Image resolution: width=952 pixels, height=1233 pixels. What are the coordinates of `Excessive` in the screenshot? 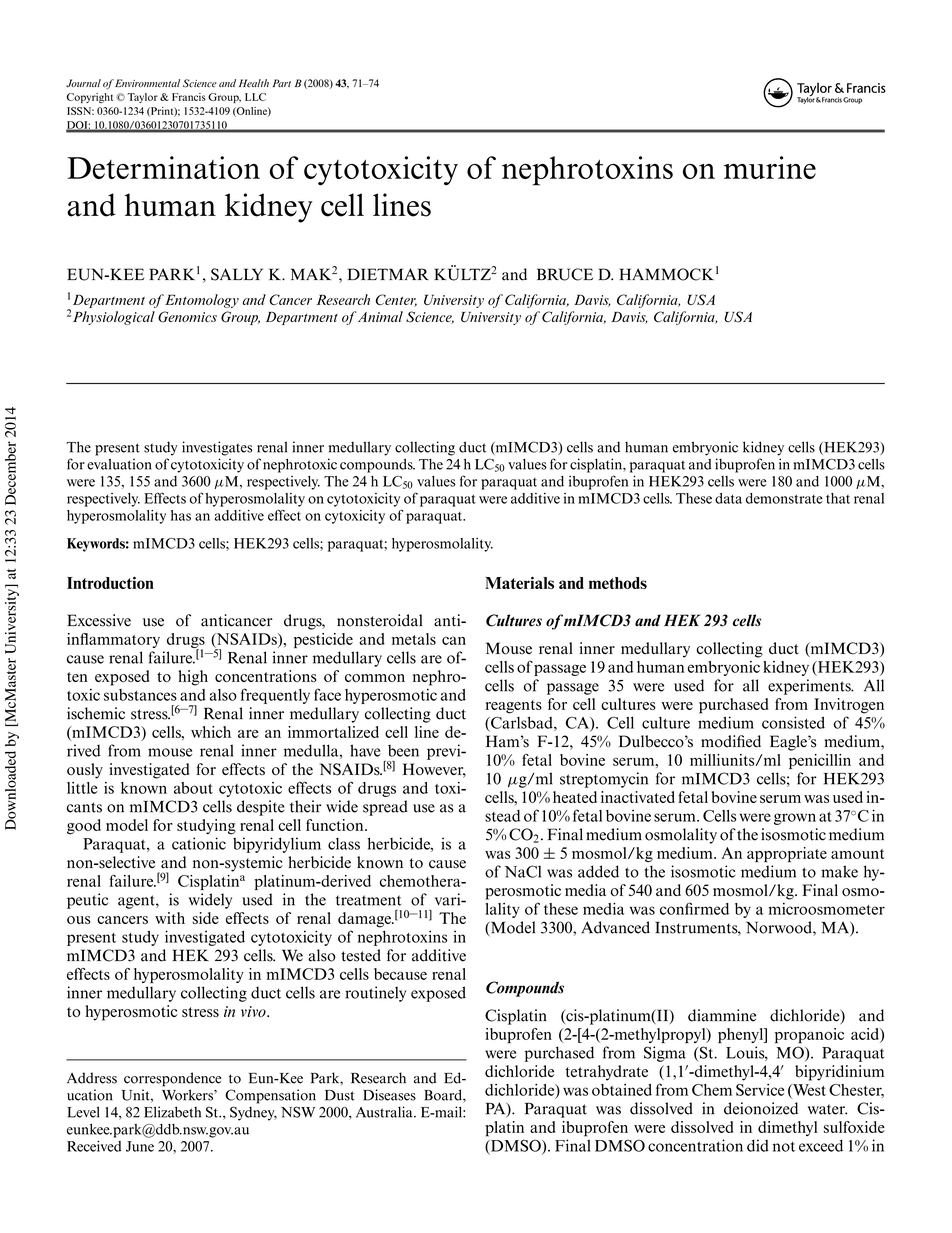 It's located at (99, 620).
